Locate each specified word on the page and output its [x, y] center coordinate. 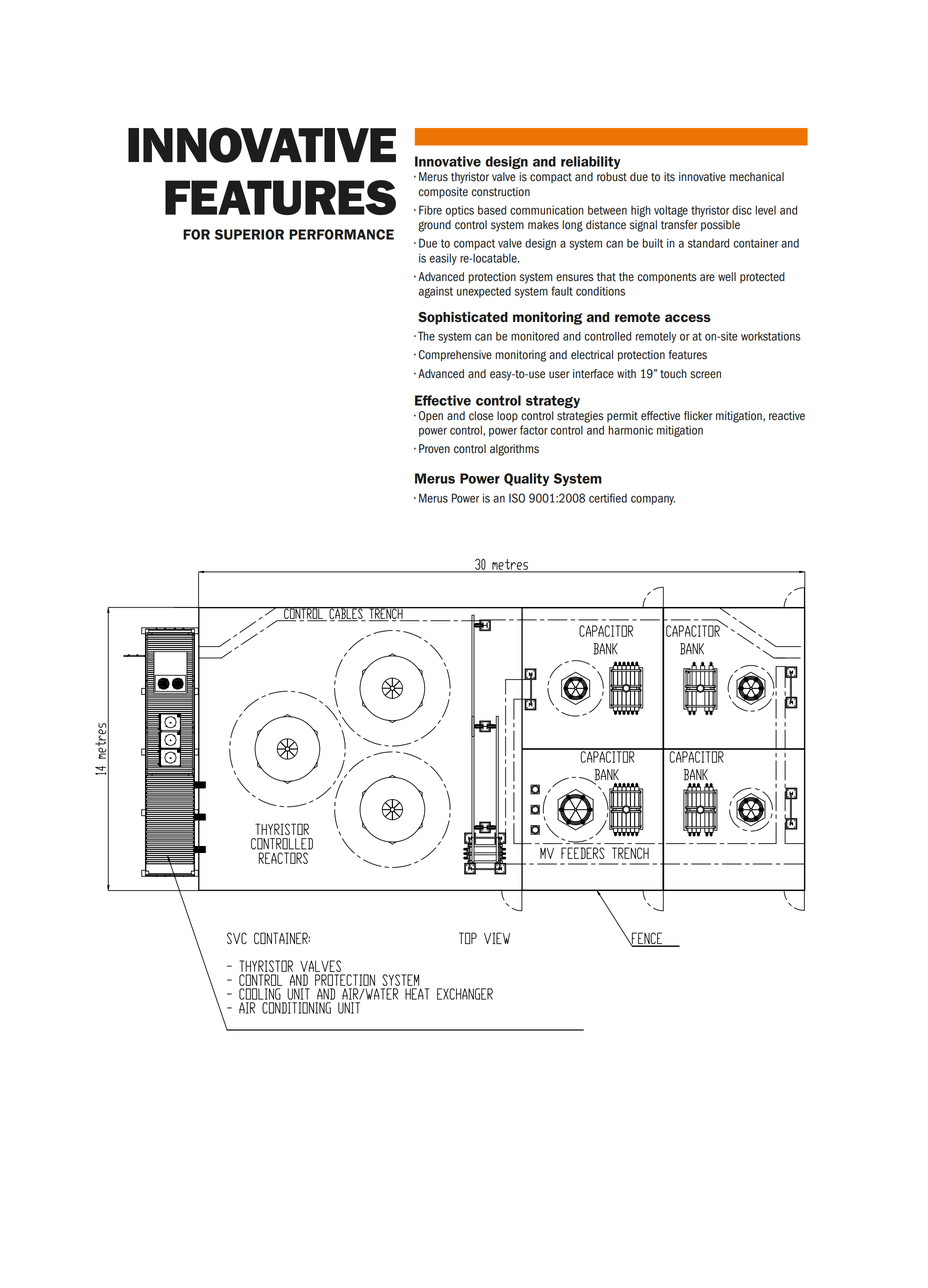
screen [705, 375]
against [435, 292]
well [727, 277]
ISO [517, 498]
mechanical [757, 177]
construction [501, 192]
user [559, 375]
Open [431, 416]
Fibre [430, 210]
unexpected [484, 292]
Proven [434, 449]
